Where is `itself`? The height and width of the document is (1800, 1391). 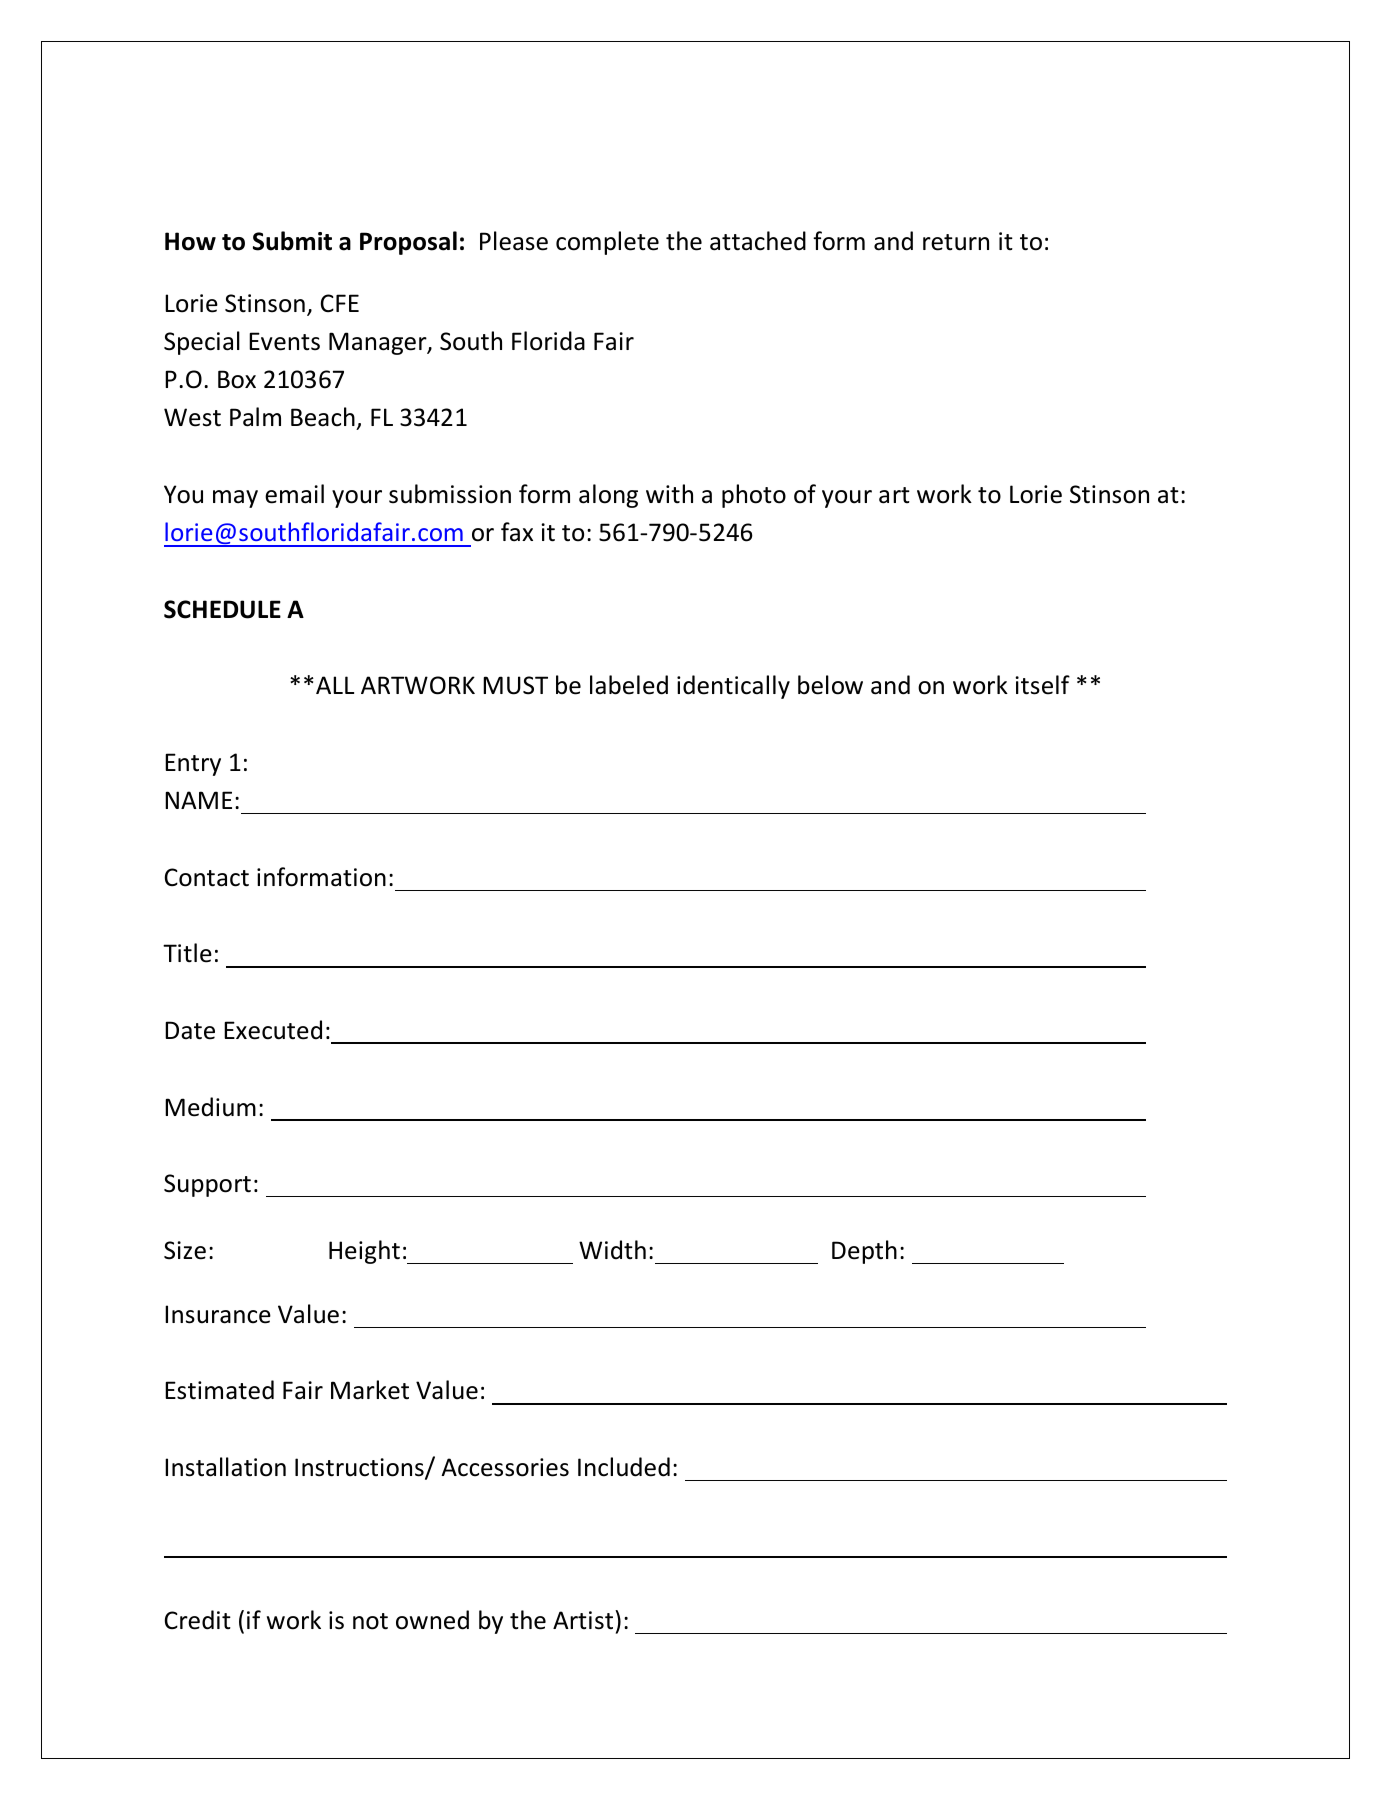 itself is located at coordinates (1042, 685).
